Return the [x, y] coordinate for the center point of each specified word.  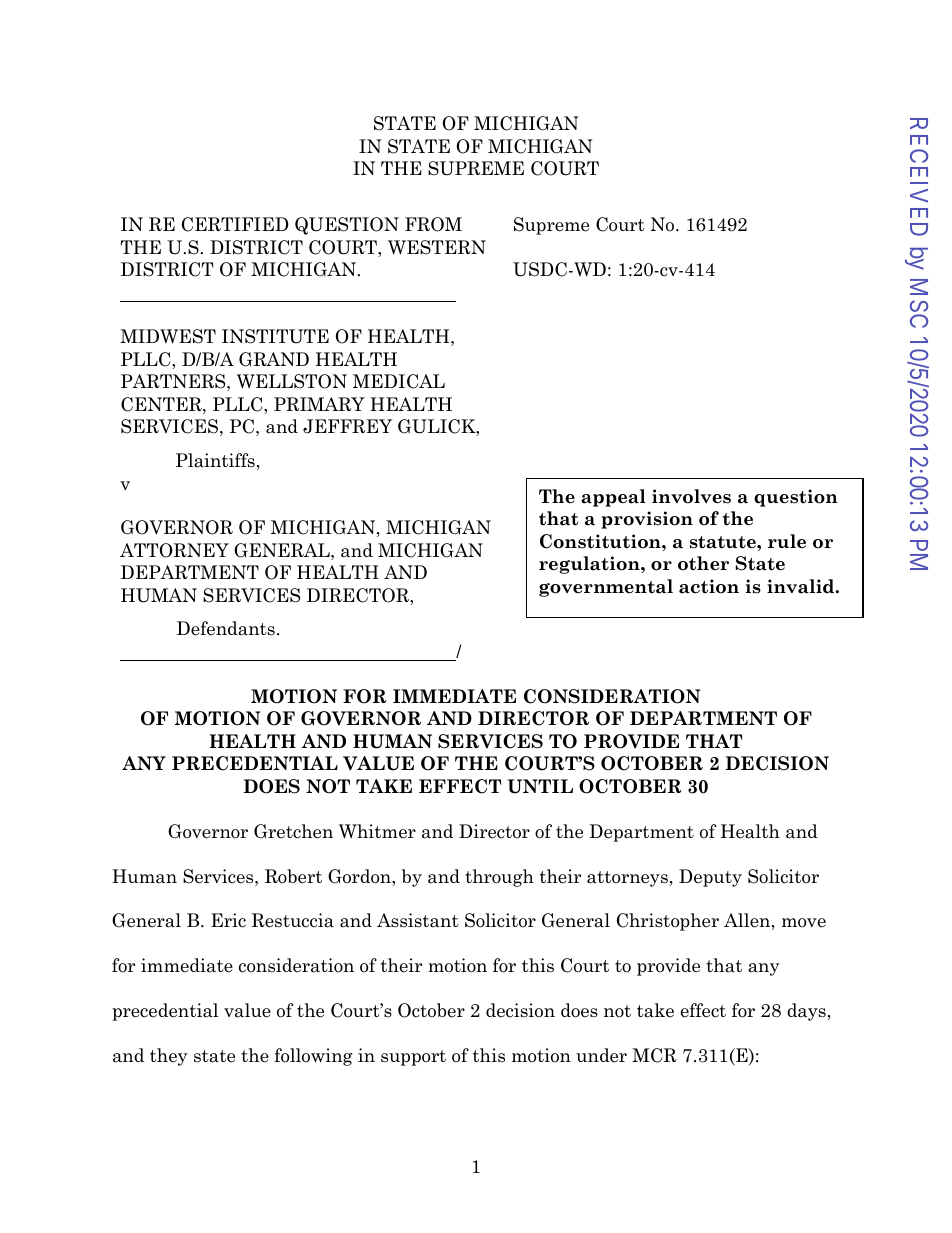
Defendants [226, 628]
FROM [433, 224]
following [313, 1057]
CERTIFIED [235, 224]
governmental [606, 588]
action [709, 586]
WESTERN [437, 247]
